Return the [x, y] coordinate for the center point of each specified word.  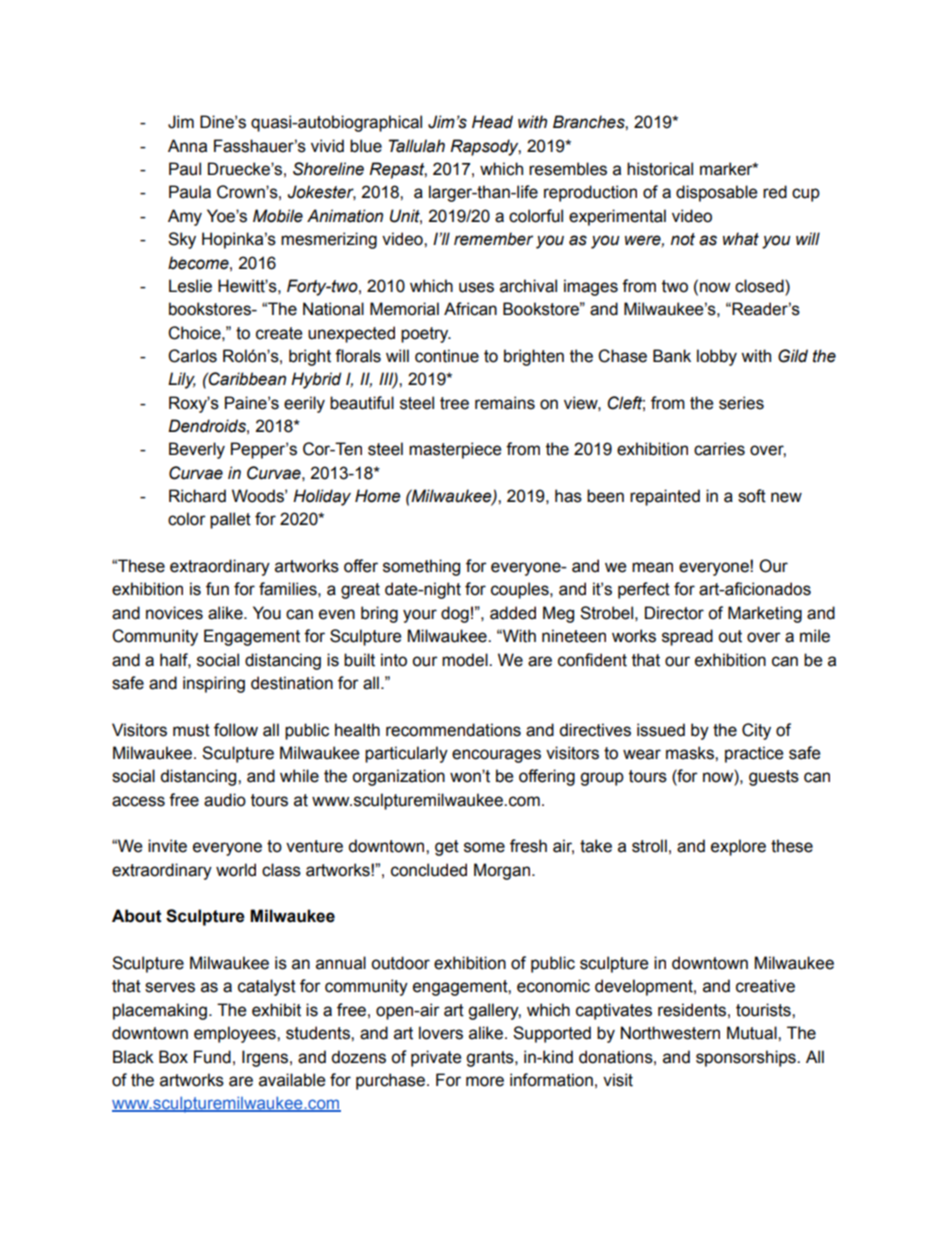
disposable [716, 193]
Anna [187, 146]
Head [492, 122]
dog [455, 614]
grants [491, 1059]
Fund [212, 1057]
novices [174, 613]
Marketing [765, 614]
